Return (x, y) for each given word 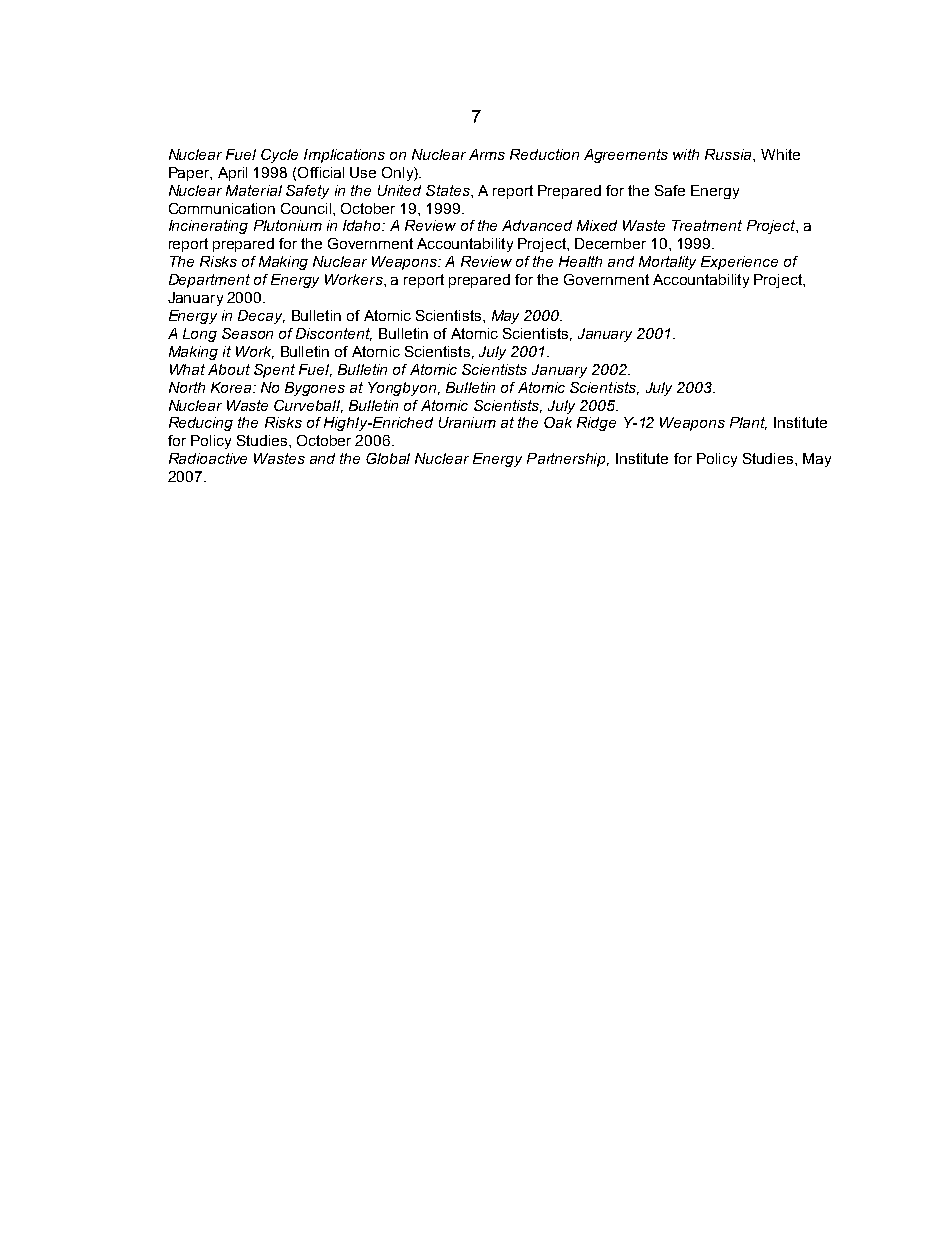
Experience (739, 263)
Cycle (279, 156)
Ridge (596, 424)
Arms (487, 154)
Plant (748, 423)
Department (209, 281)
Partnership (568, 460)
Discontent (334, 334)
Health (580, 261)
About (229, 369)
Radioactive (208, 458)
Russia (729, 154)
